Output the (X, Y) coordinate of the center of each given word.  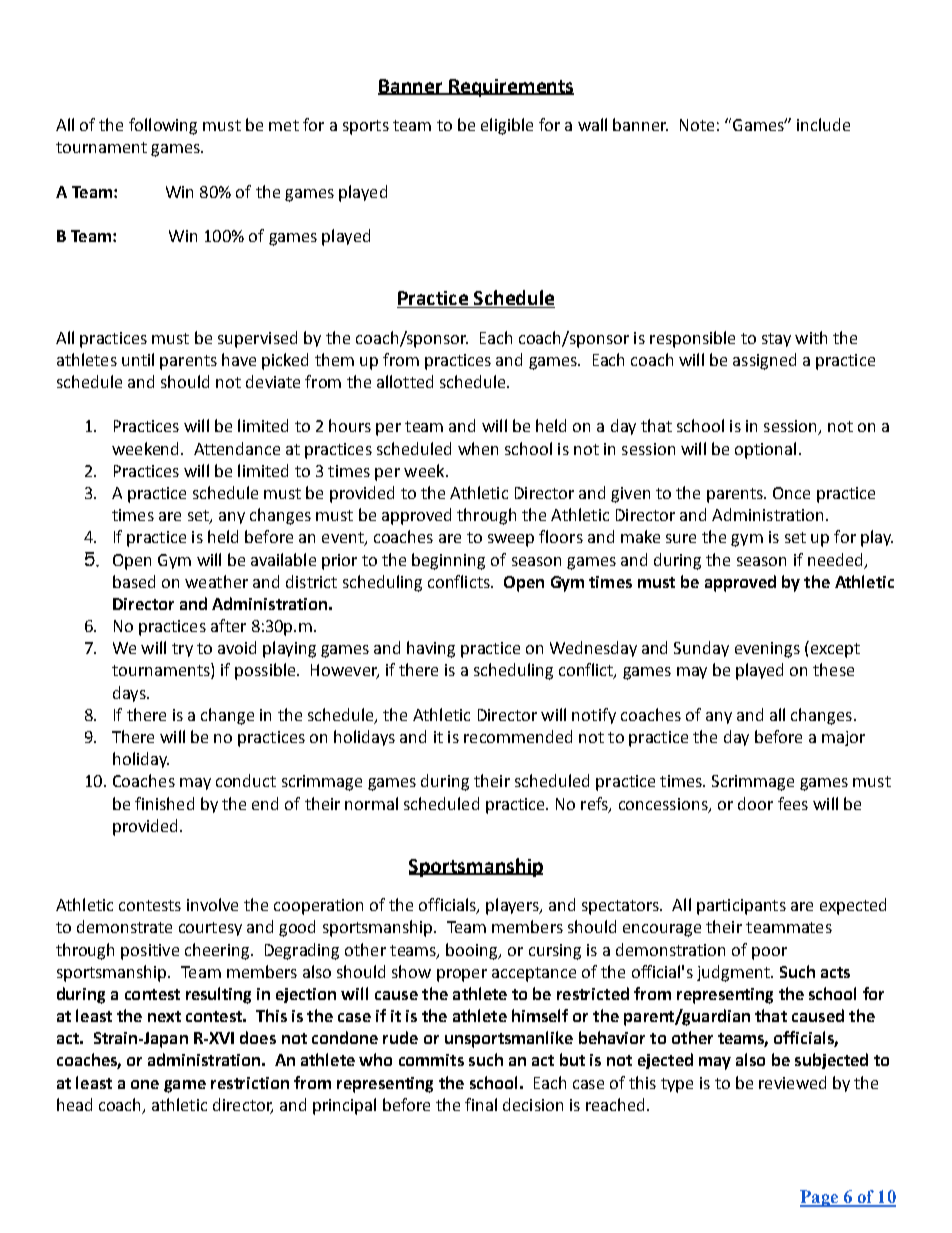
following (163, 126)
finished (164, 803)
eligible (507, 126)
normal (371, 803)
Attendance (237, 448)
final (481, 1104)
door (755, 803)
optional (765, 450)
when (478, 448)
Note (697, 125)
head (74, 1104)
